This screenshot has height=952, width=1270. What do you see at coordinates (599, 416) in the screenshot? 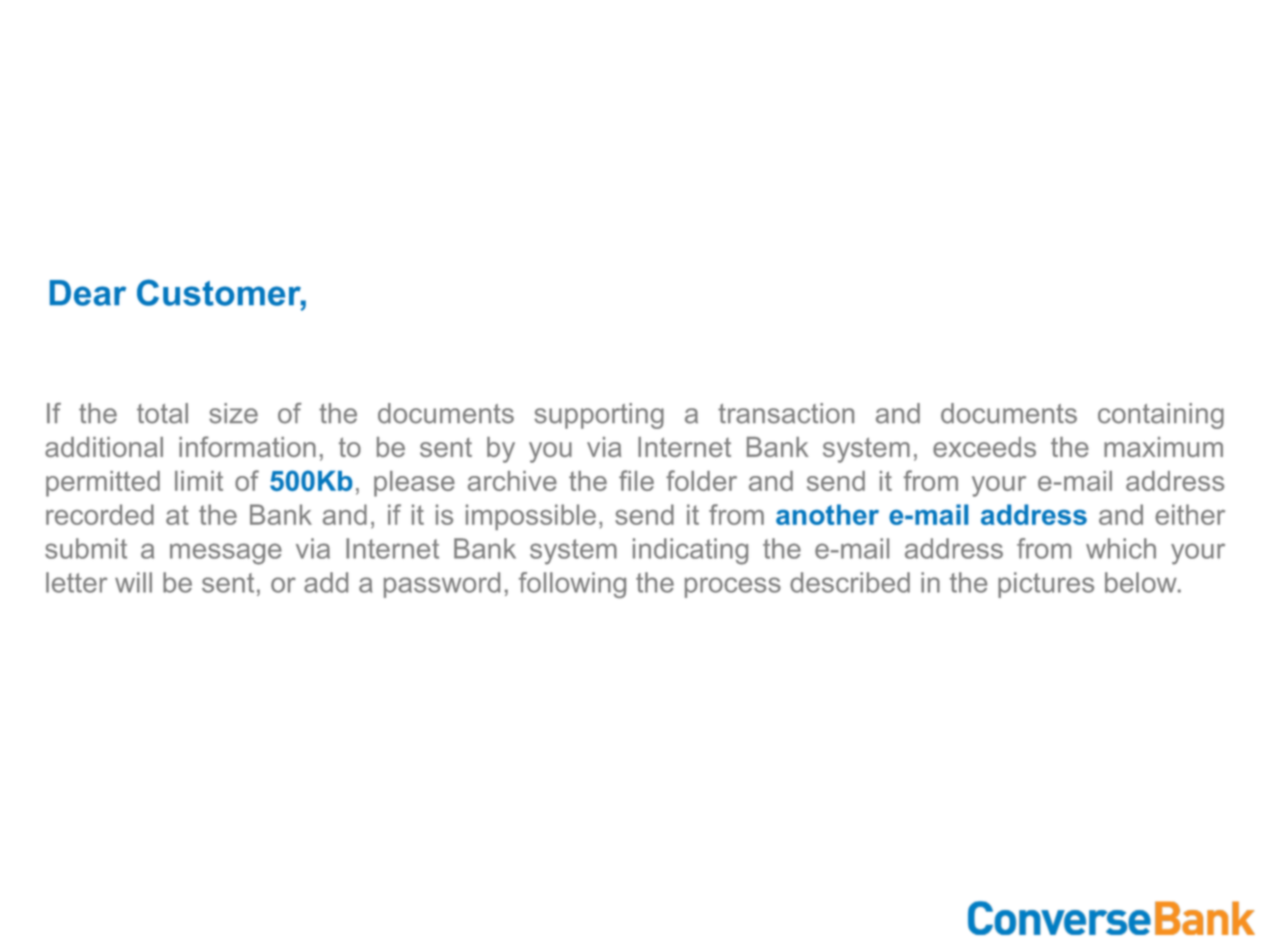
I see `supporting` at bounding box center [599, 416].
